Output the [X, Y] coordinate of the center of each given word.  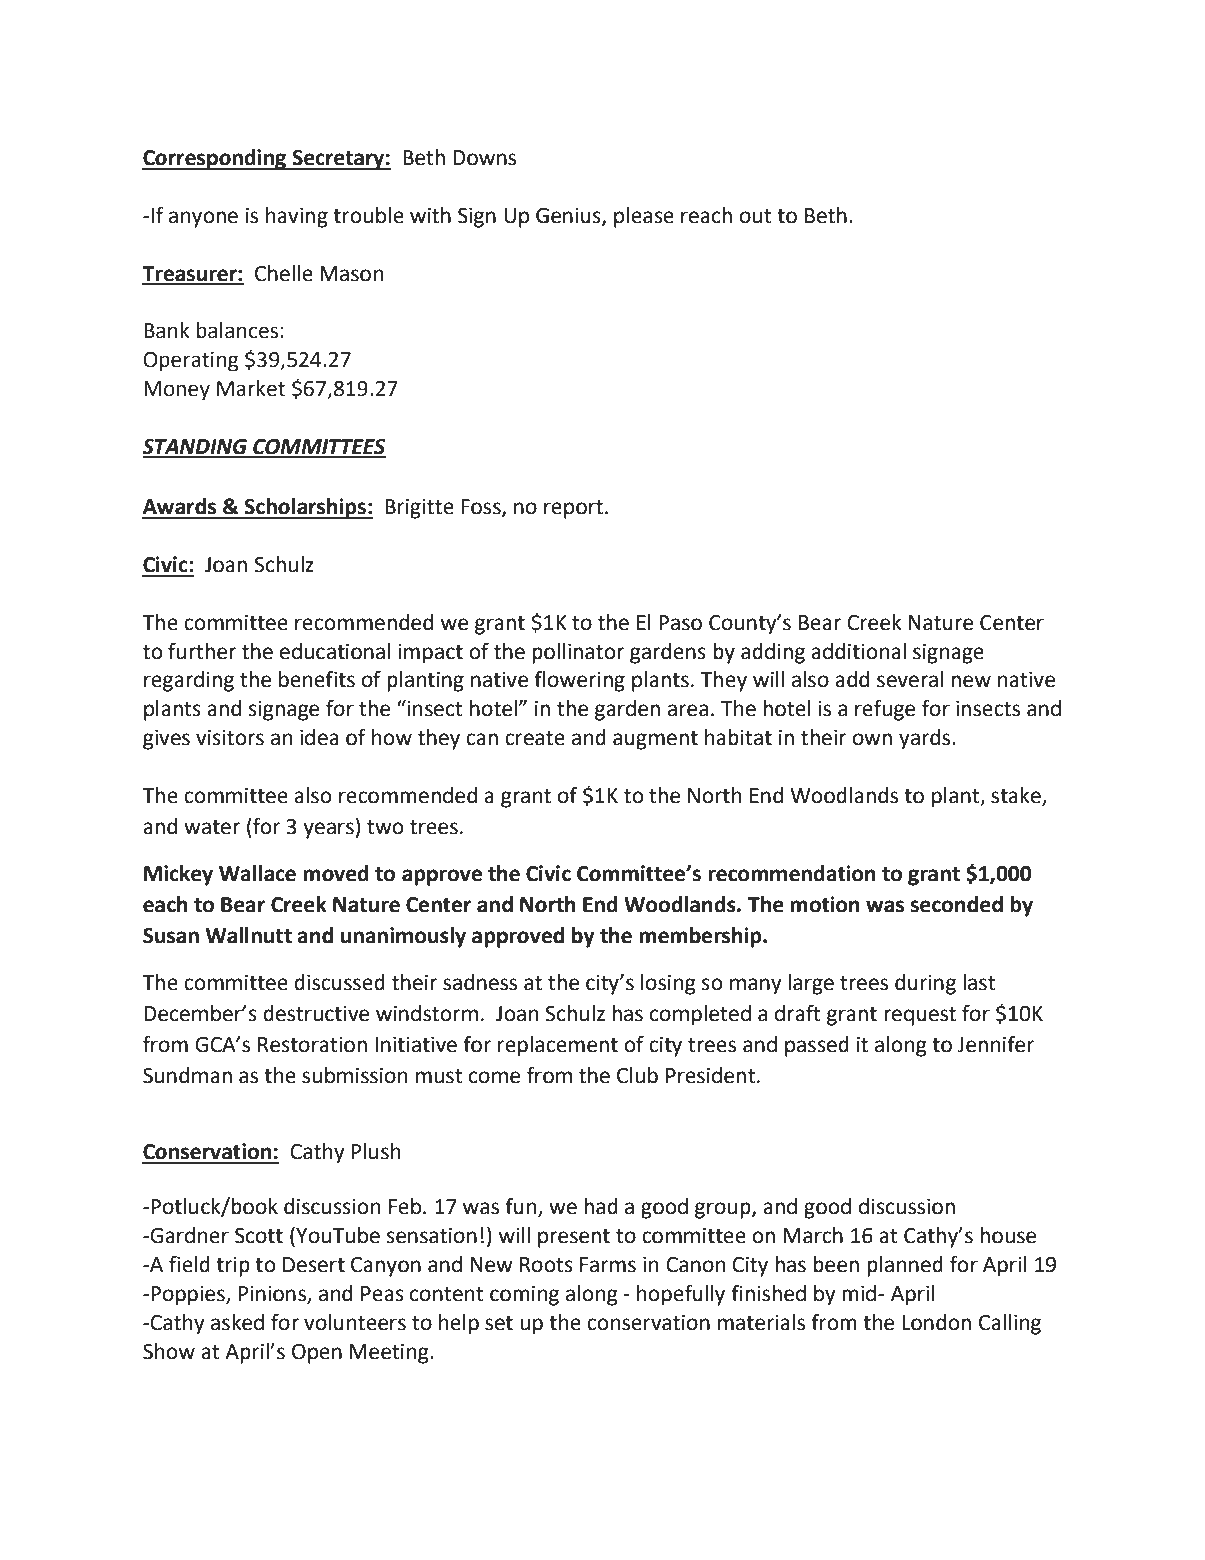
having [297, 217]
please [644, 217]
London [936, 1322]
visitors [230, 738]
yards [926, 739]
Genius [569, 217]
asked [237, 1322]
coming [524, 1296]
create [535, 738]
